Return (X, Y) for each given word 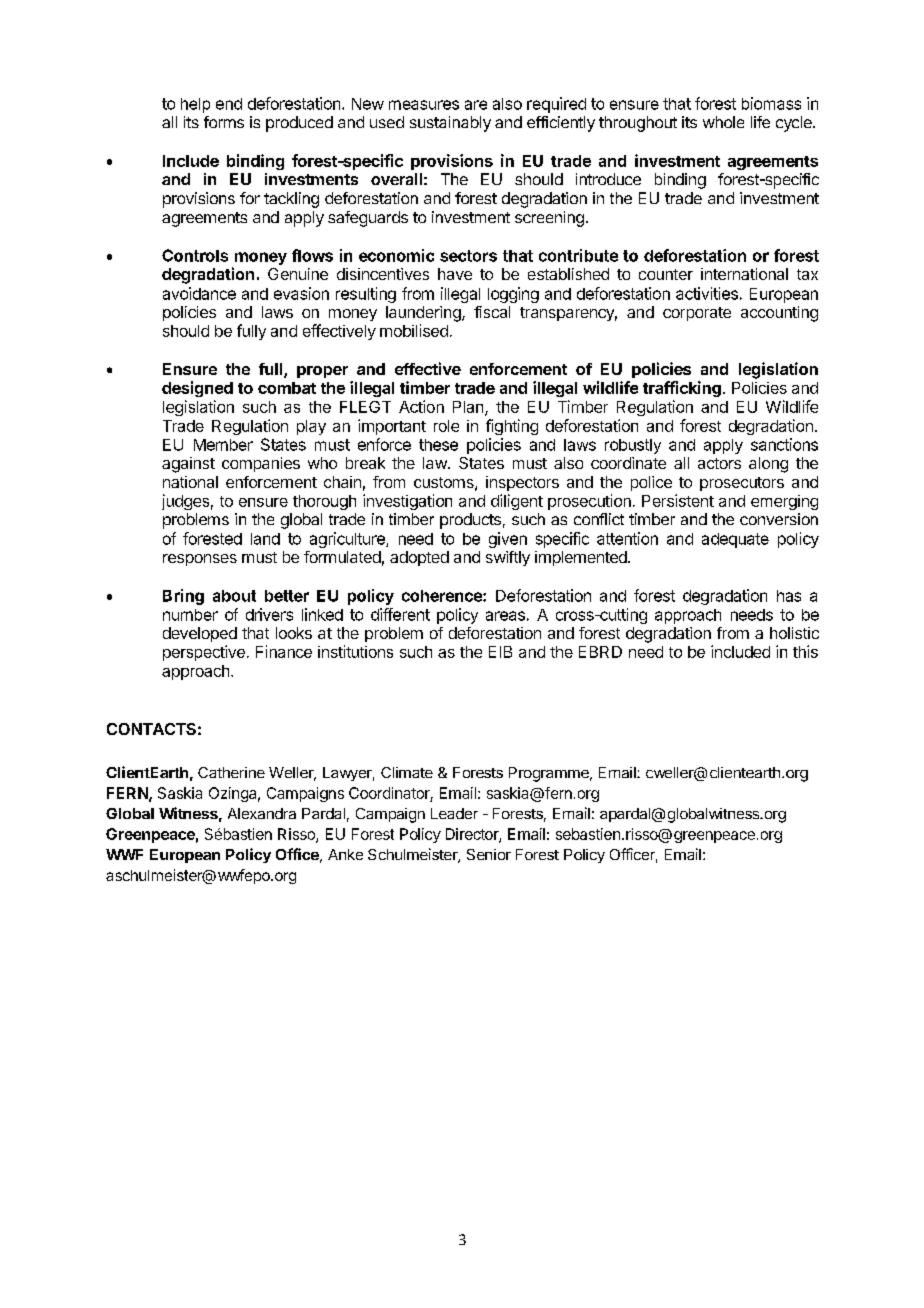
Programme (550, 774)
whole (723, 122)
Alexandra (262, 813)
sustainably (450, 124)
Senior (489, 854)
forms (224, 122)
